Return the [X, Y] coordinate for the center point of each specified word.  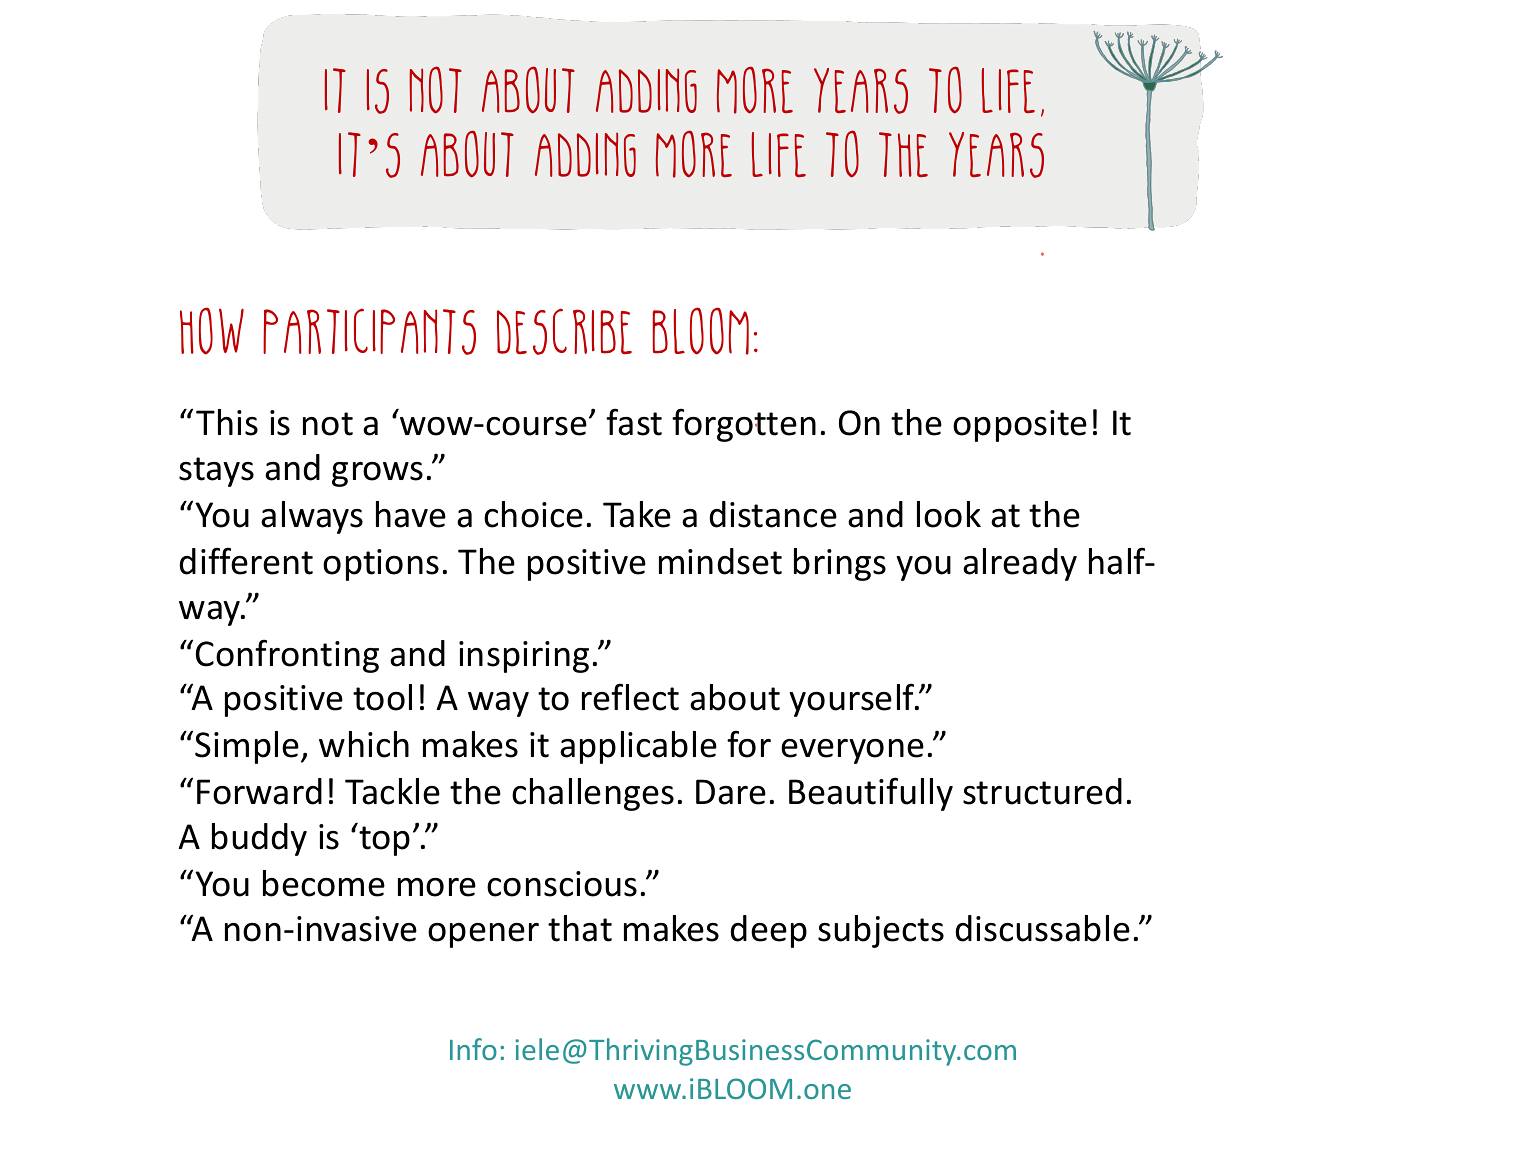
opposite [1020, 426]
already [1020, 564]
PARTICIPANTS [369, 331]
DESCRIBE [564, 331]
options [381, 565]
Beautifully [871, 794]
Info [473, 1049]
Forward [259, 791]
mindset [720, 561]
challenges [593, 794]
